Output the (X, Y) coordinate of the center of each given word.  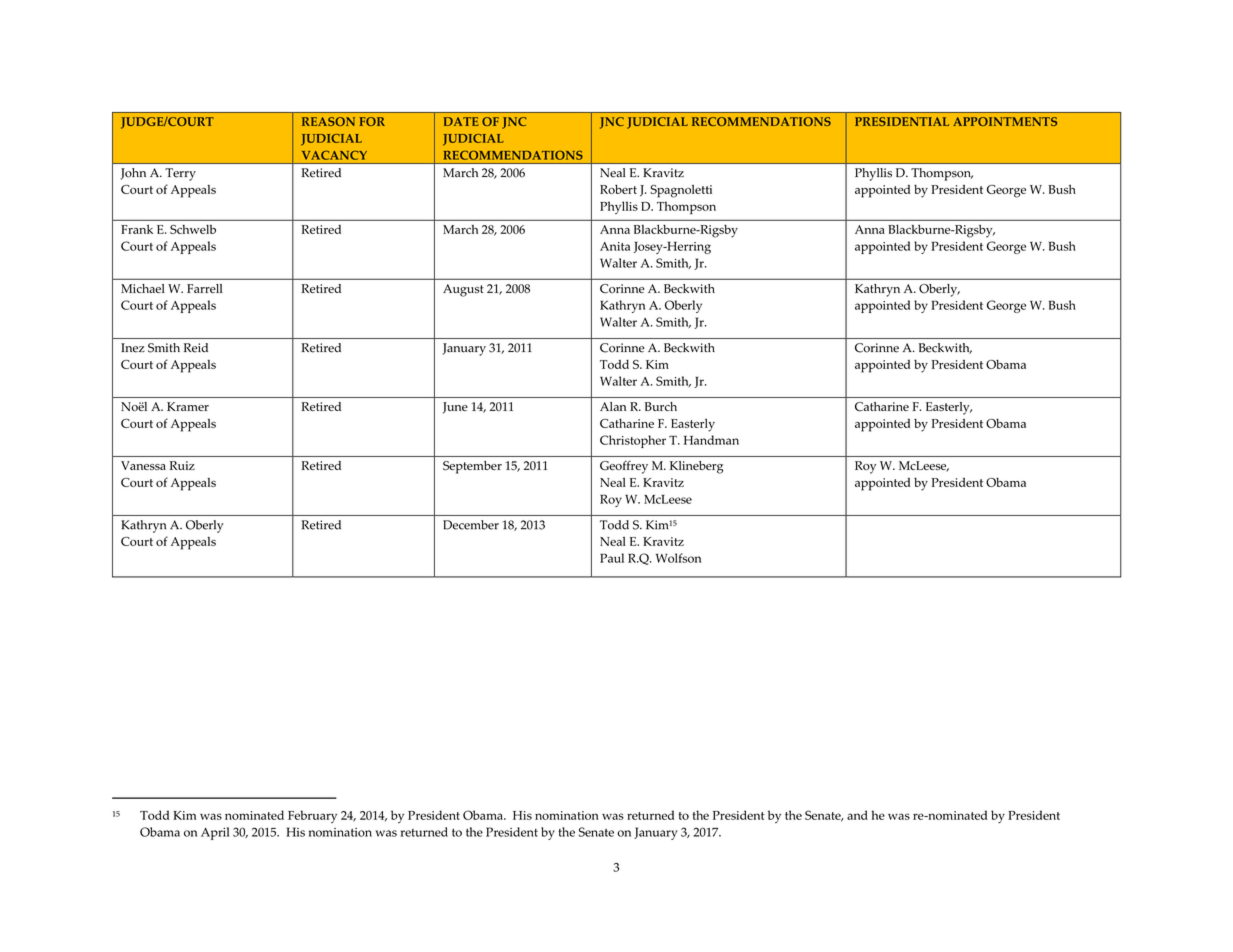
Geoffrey (624, 467)
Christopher (633, 441)
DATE (461, 121)
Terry (180, 174)
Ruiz (182, 465)
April (215, 833)
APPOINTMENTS (1005, 121)
